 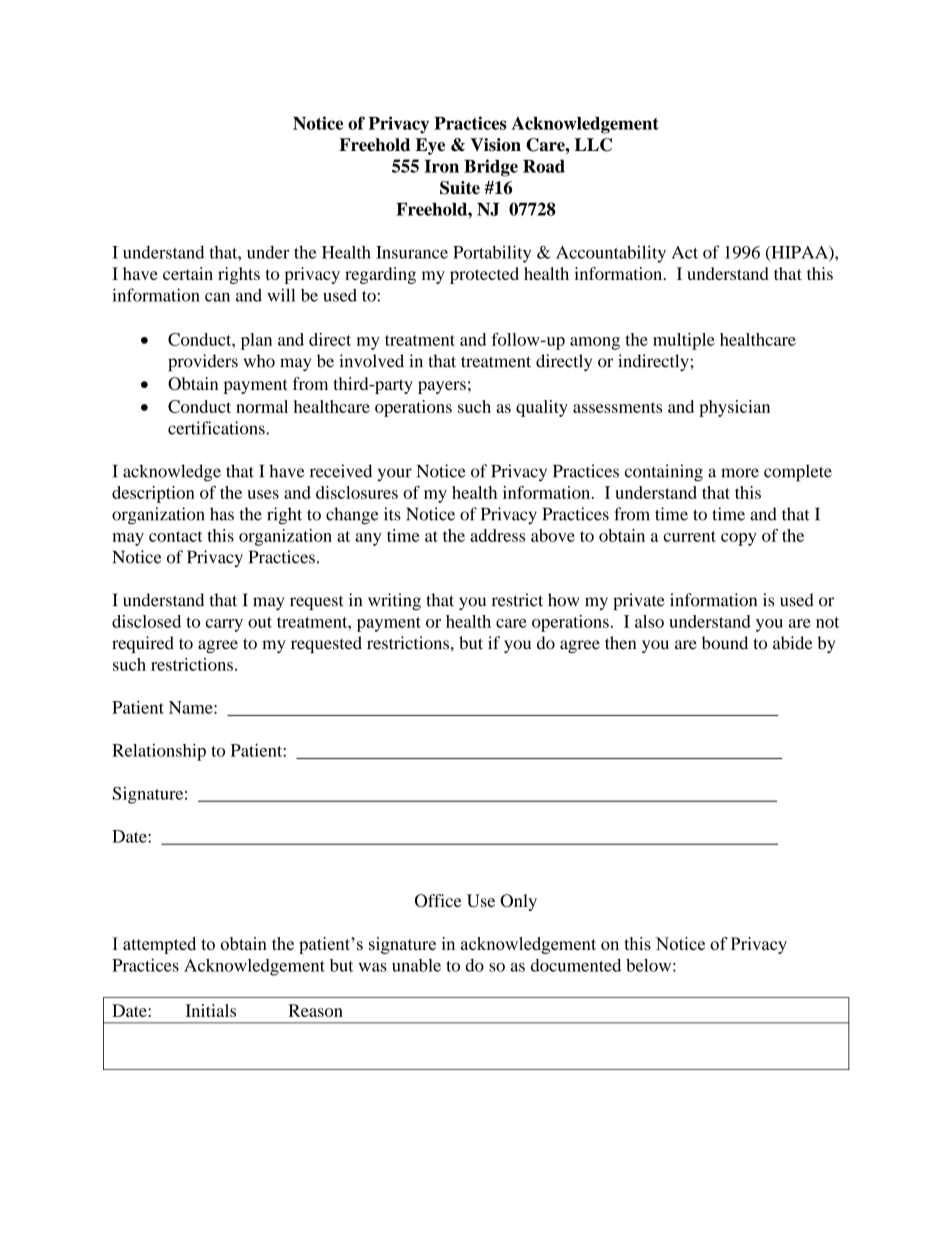 I want to click on Initials, so click(x=211, y=1010).
